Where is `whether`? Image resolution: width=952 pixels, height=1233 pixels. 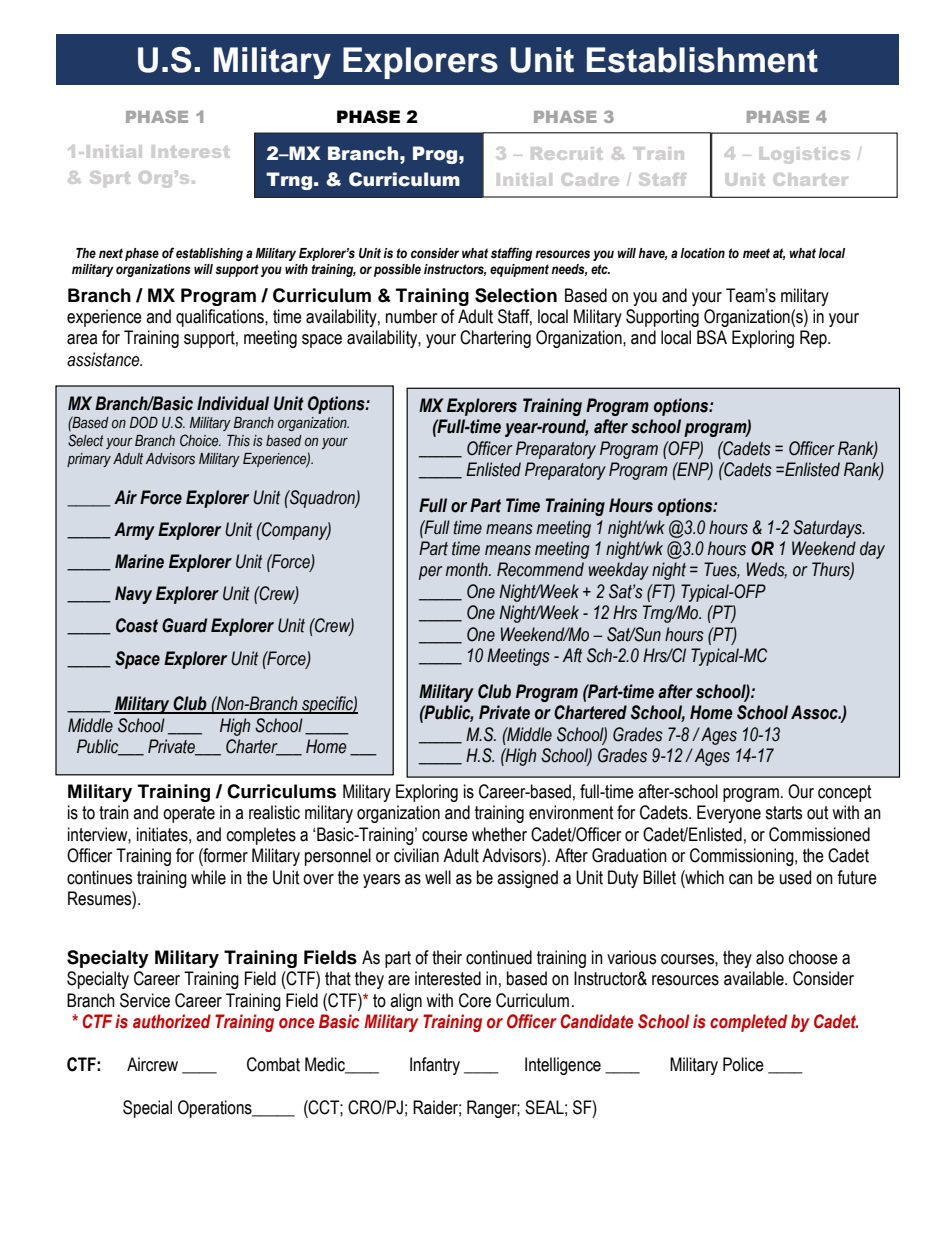 whether is located at coordinates (499, 834).
